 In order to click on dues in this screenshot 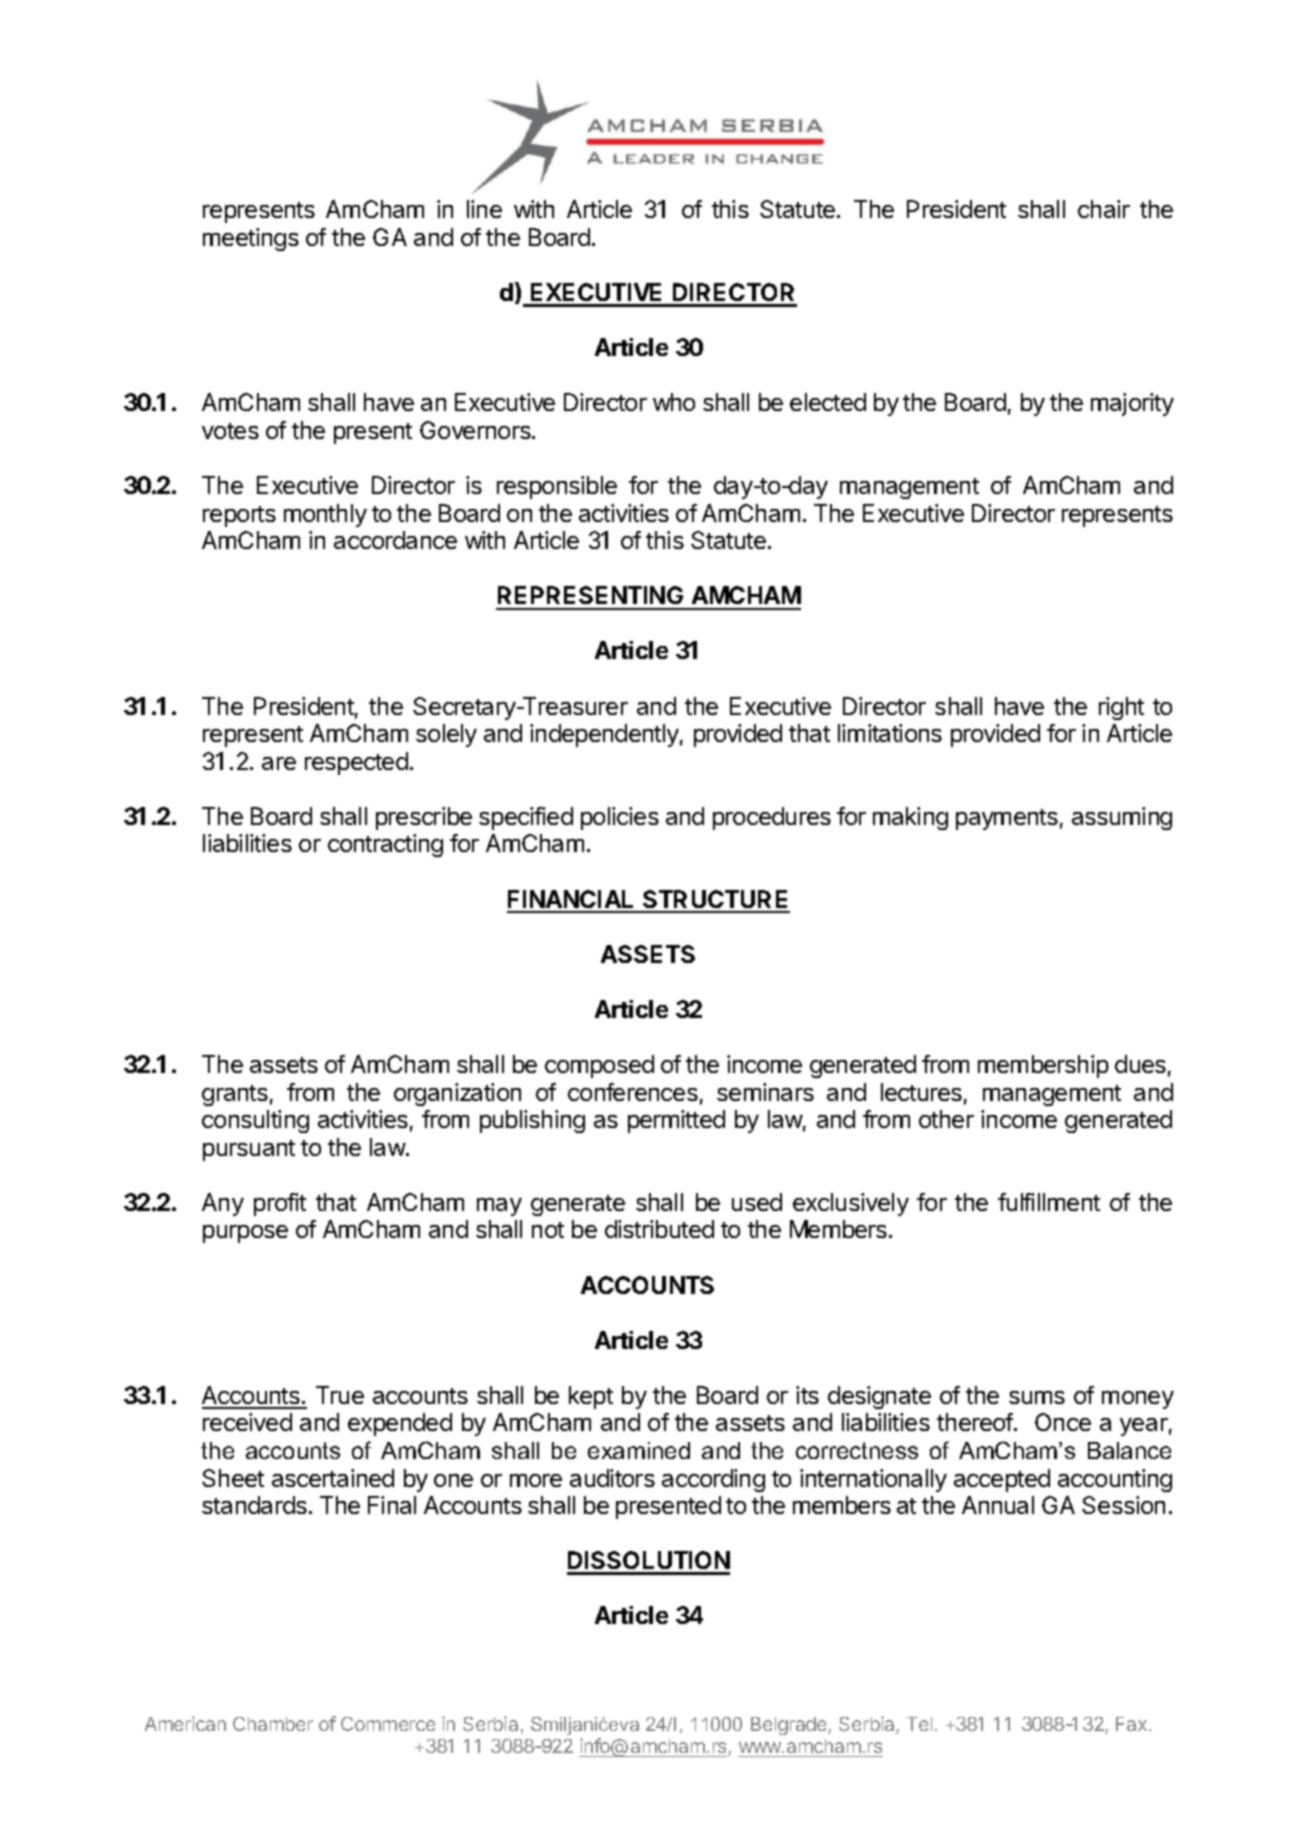, I will do `click(1140, 1064)`.
